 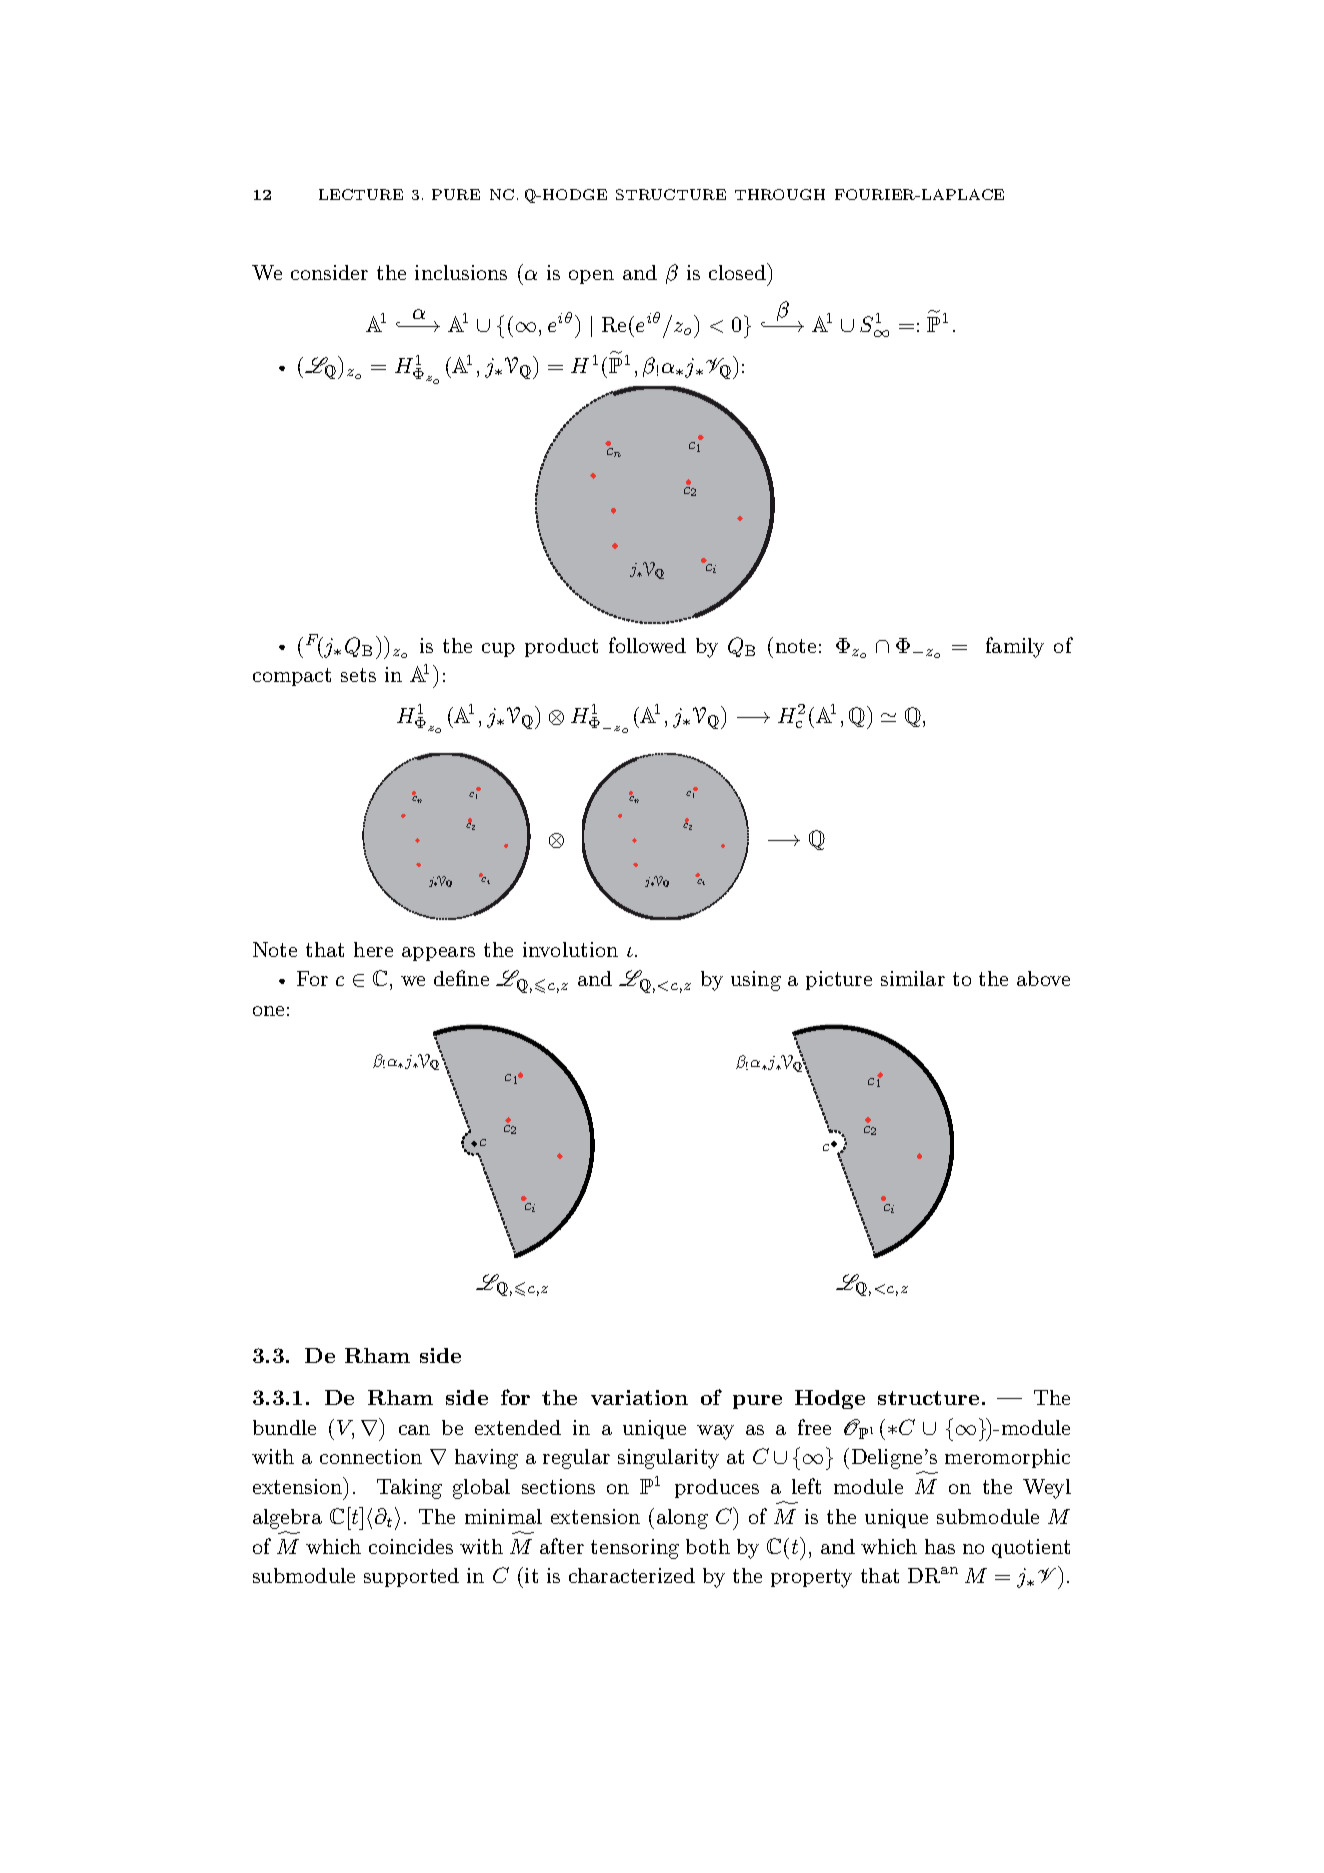 What do you see at coordinates (358, 675) in the screenshot?
I see `sets` at bounding box center [358, 675].
